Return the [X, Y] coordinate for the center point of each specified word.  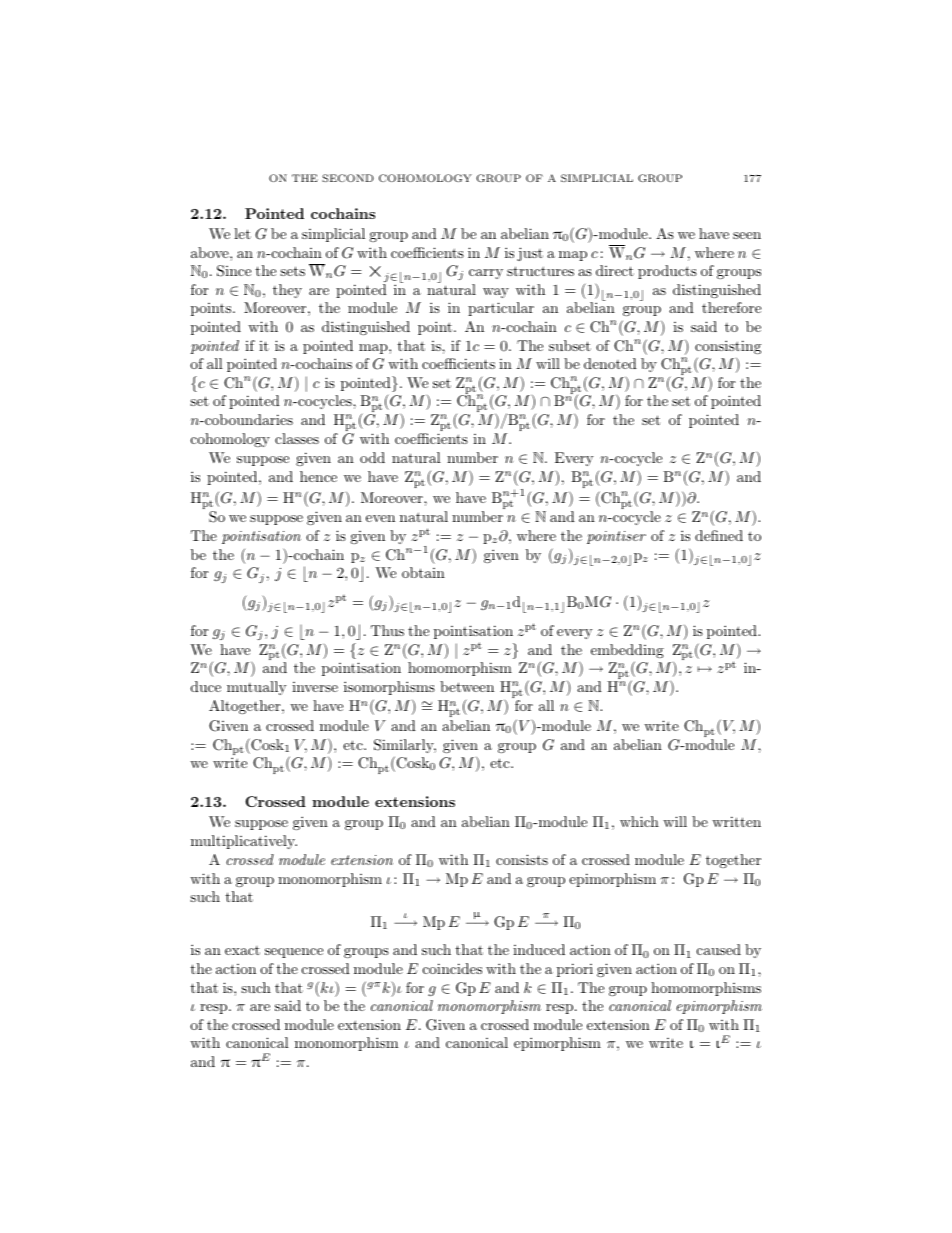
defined [719, 535]
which [639, 821]
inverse [315, 687]
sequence [294, 953]
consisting [728, 347]
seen [747, 235]
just [530, 254]
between [467, 686]
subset [570, 345]
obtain [423, 572]
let [242, 233]
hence [318, 476]
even [380, 518]
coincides [452, 968]
